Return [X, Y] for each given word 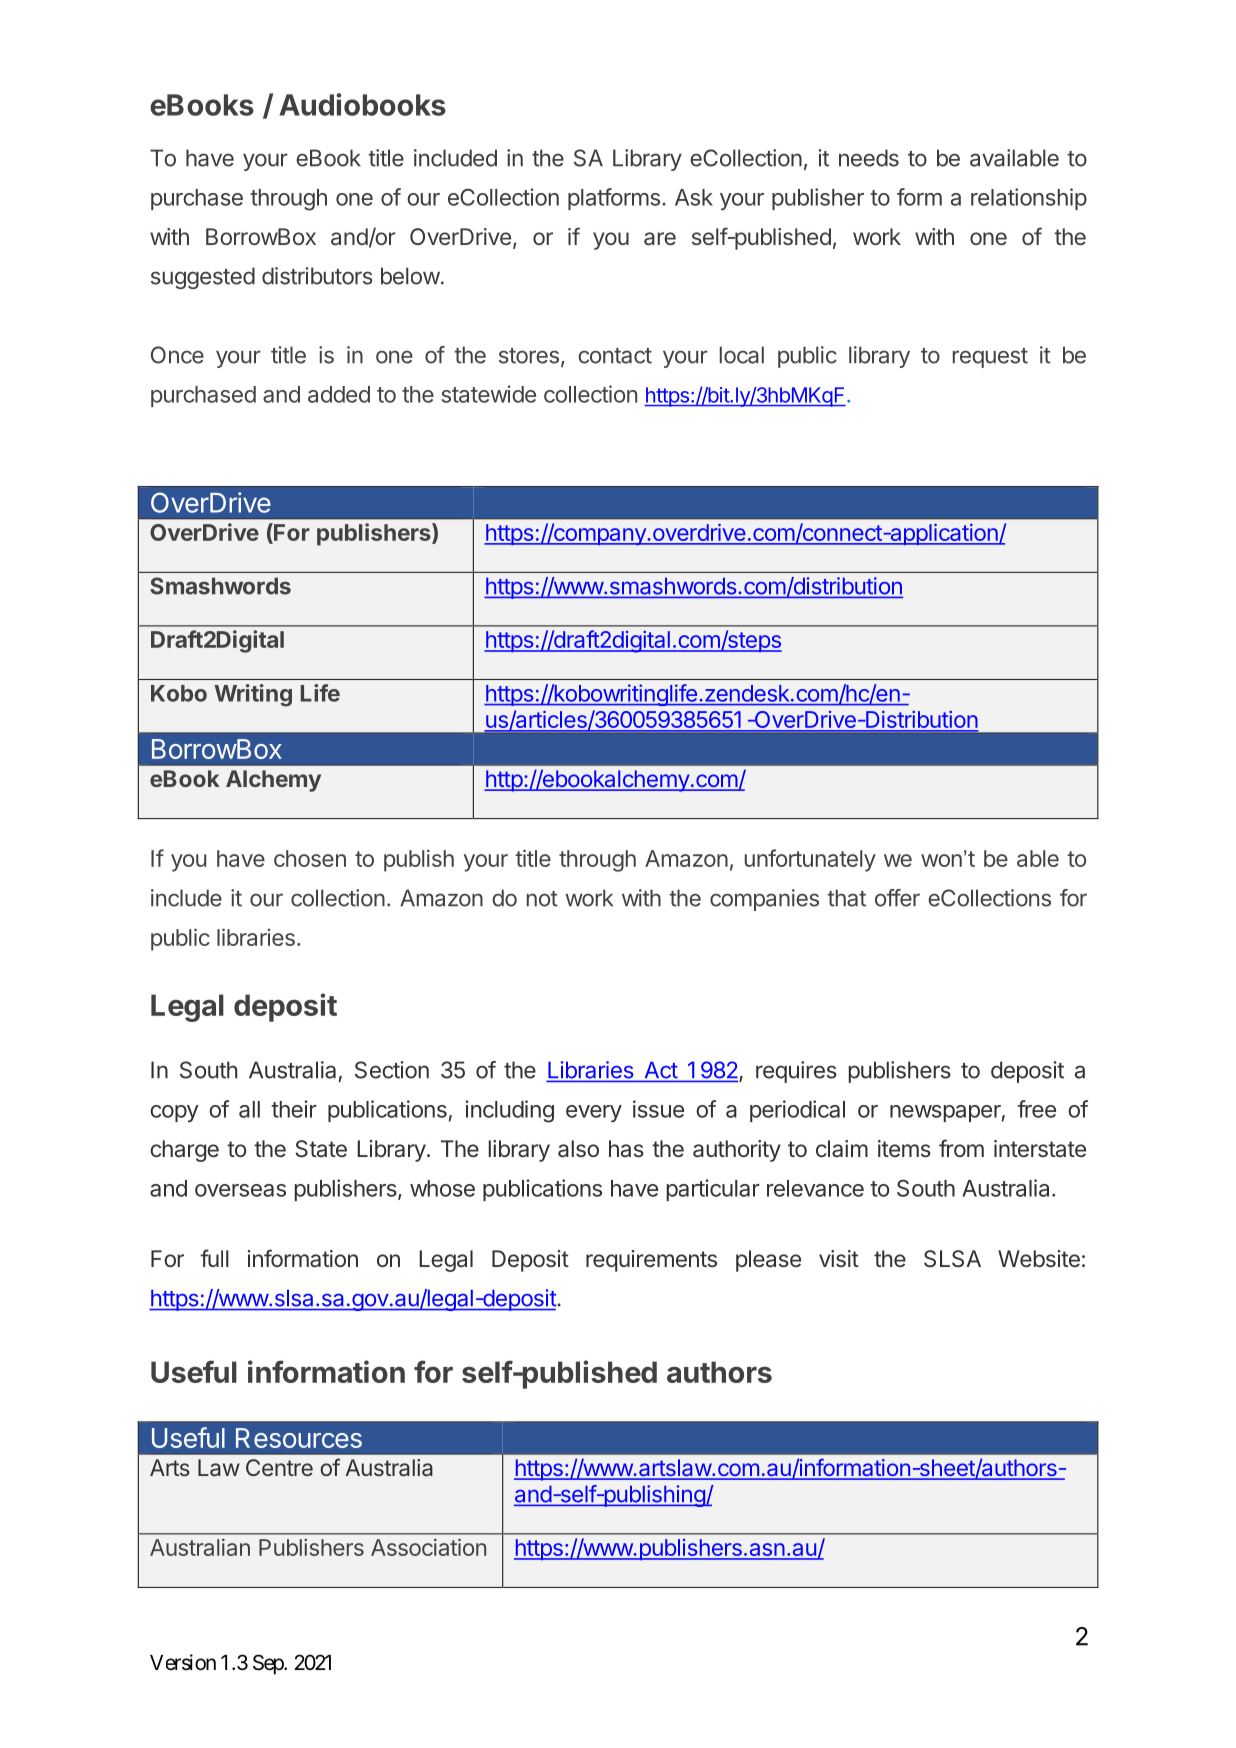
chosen [310, 858]
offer [897, 898]
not [542, 899]
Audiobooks [363, 104]
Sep [269, 1664]
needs [869, 158]
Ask [694, 197]
